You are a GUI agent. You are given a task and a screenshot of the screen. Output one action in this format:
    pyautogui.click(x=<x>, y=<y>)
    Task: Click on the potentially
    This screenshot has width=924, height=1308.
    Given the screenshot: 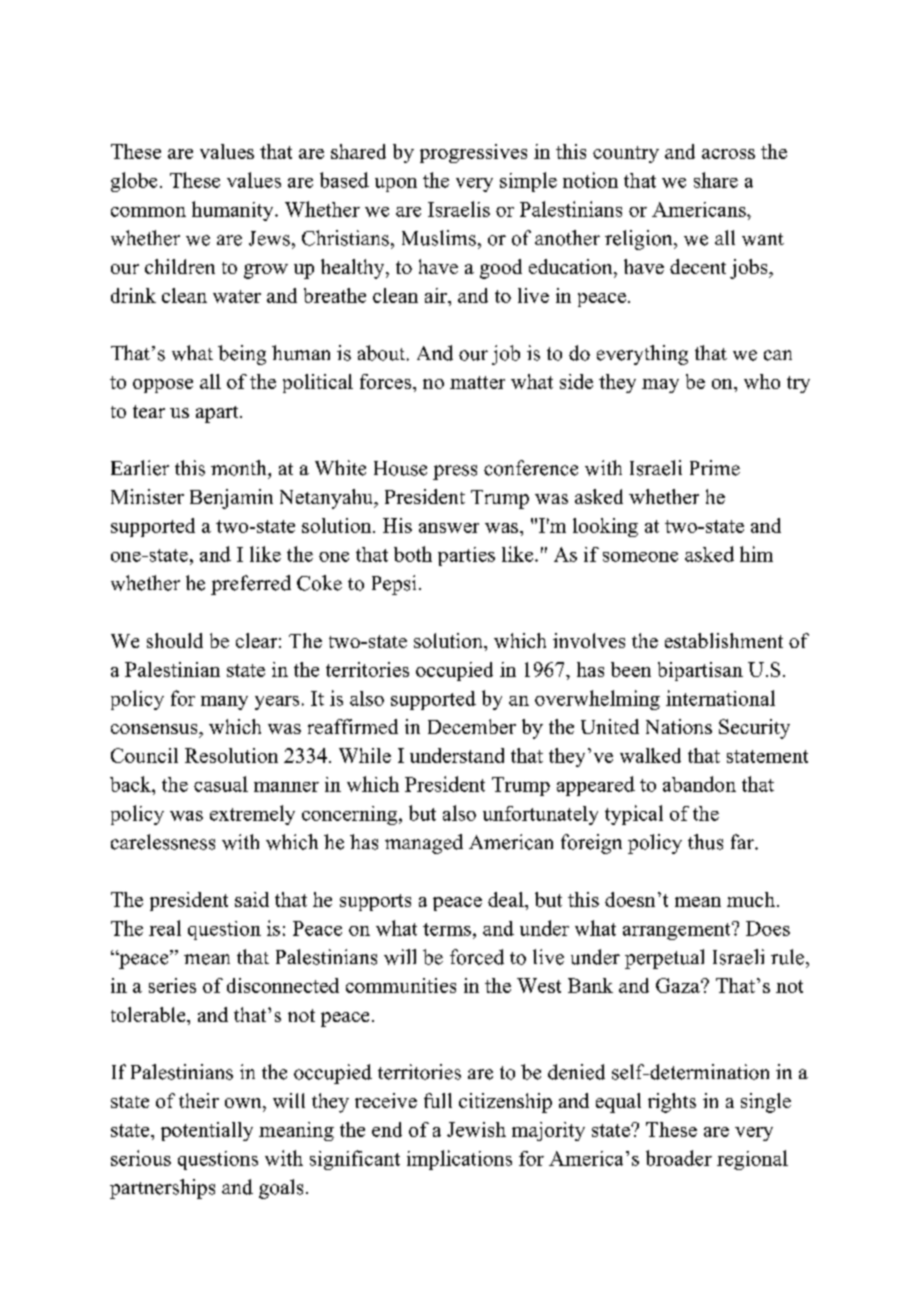 What is the action you would take?
    pyautogui.click(x=207, y=1131)
